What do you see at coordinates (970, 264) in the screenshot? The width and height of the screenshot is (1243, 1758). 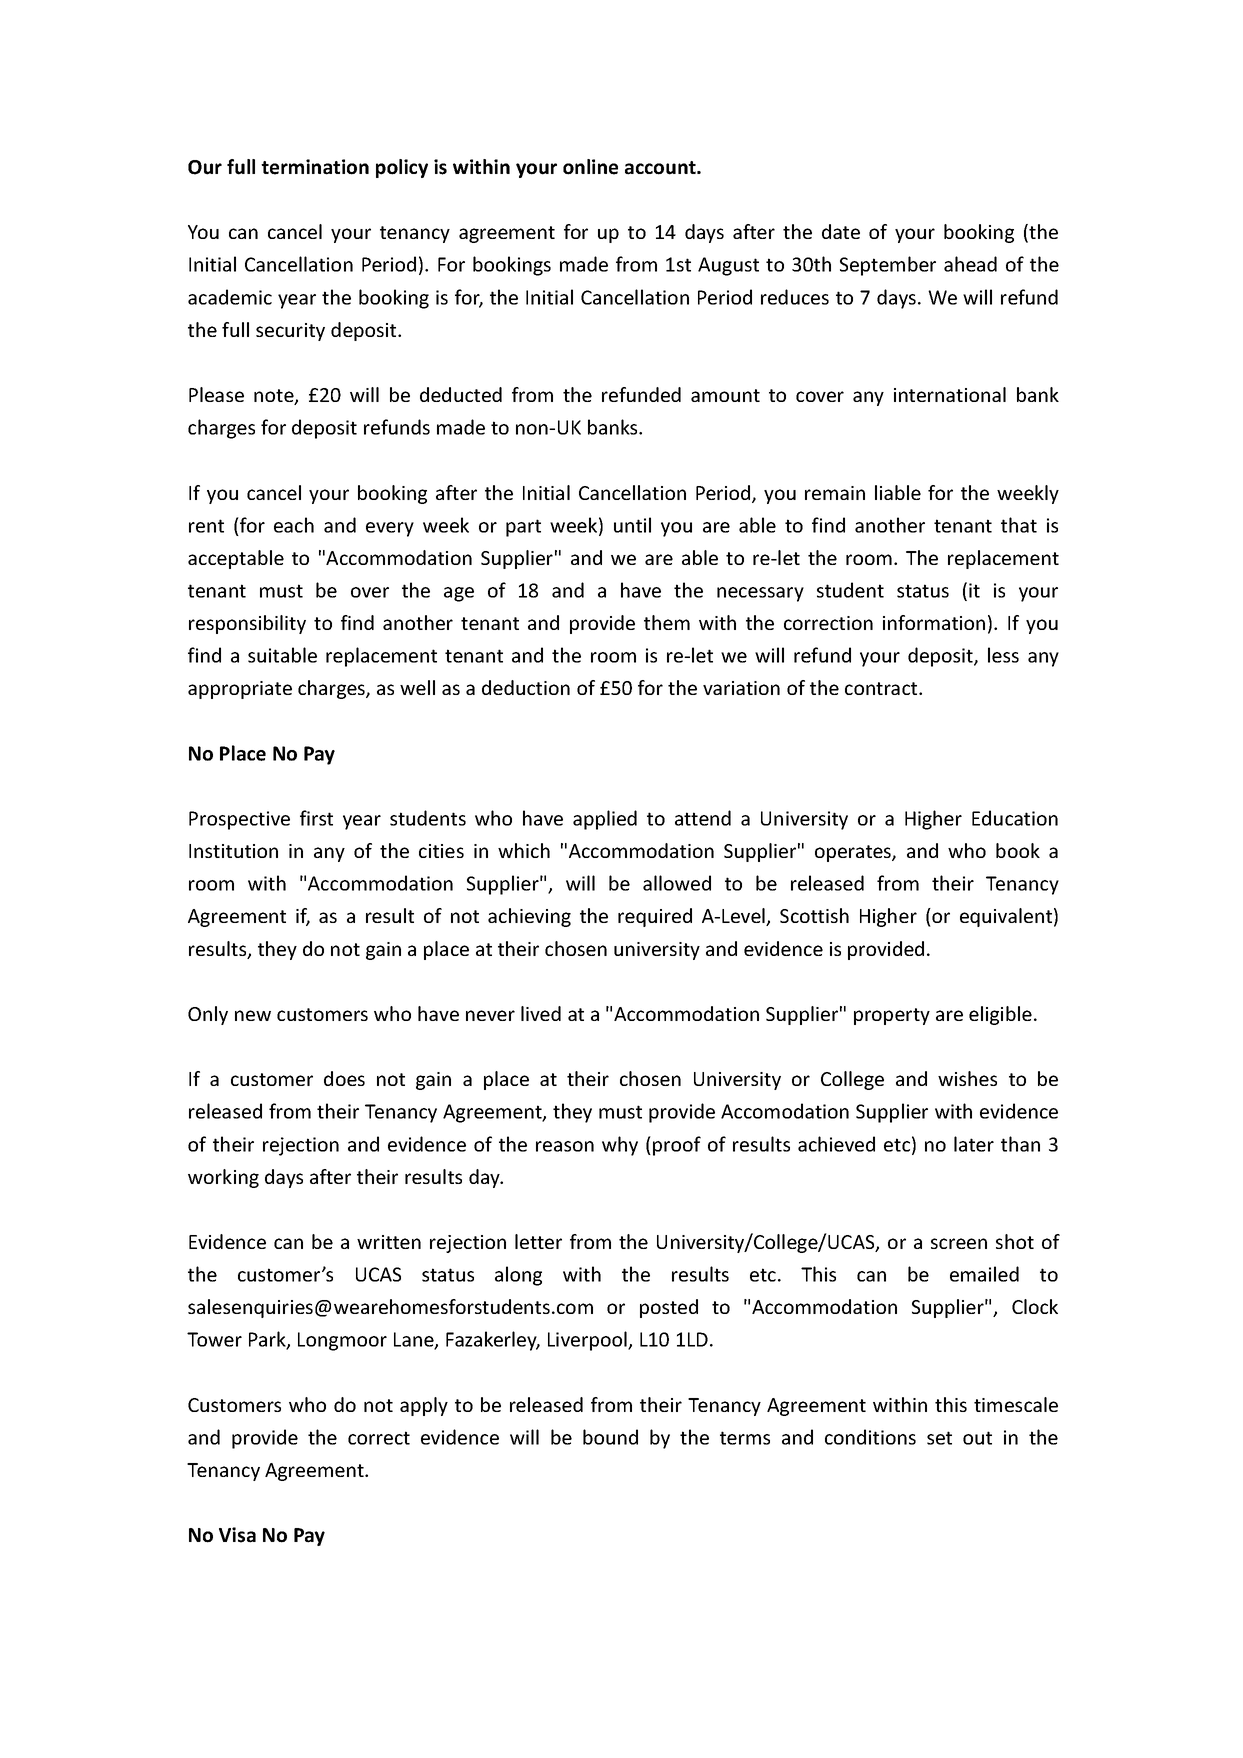 I see `ahead` at bounding box center [970, 264].
